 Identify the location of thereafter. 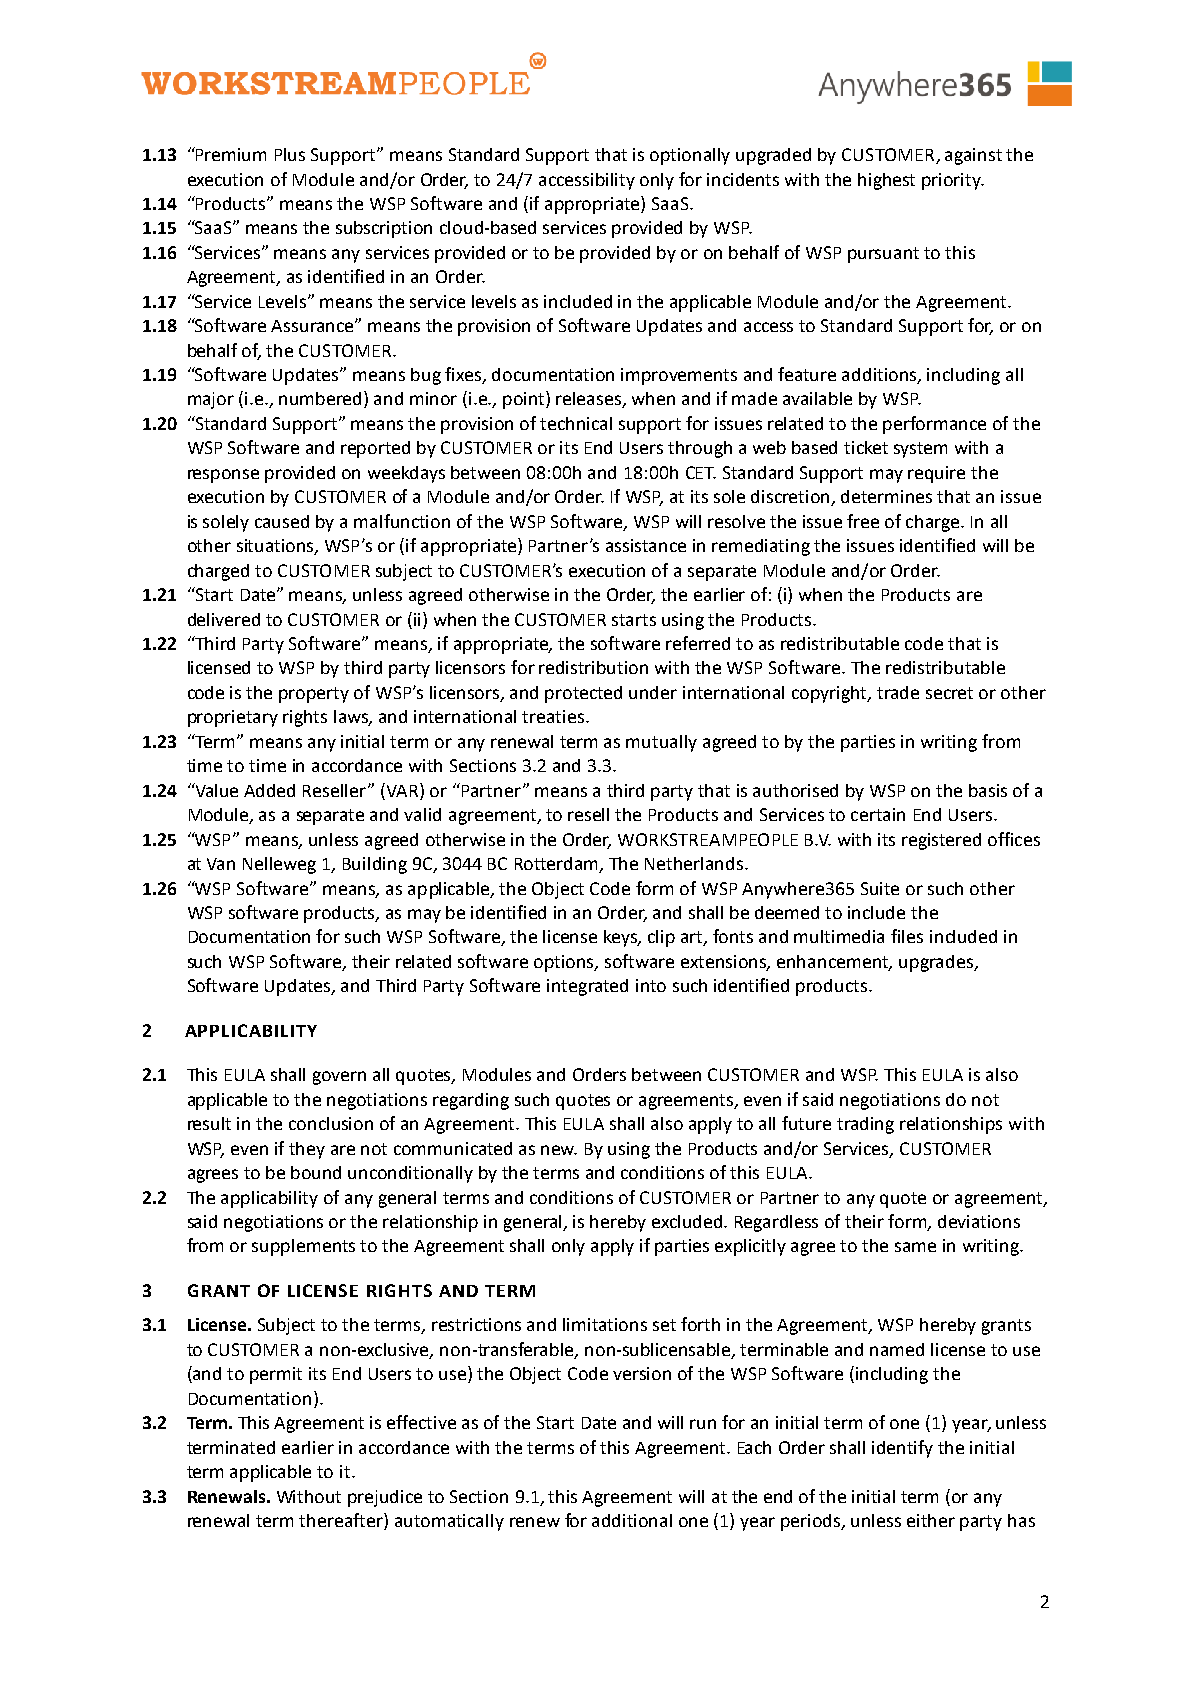
(342, 1520).
